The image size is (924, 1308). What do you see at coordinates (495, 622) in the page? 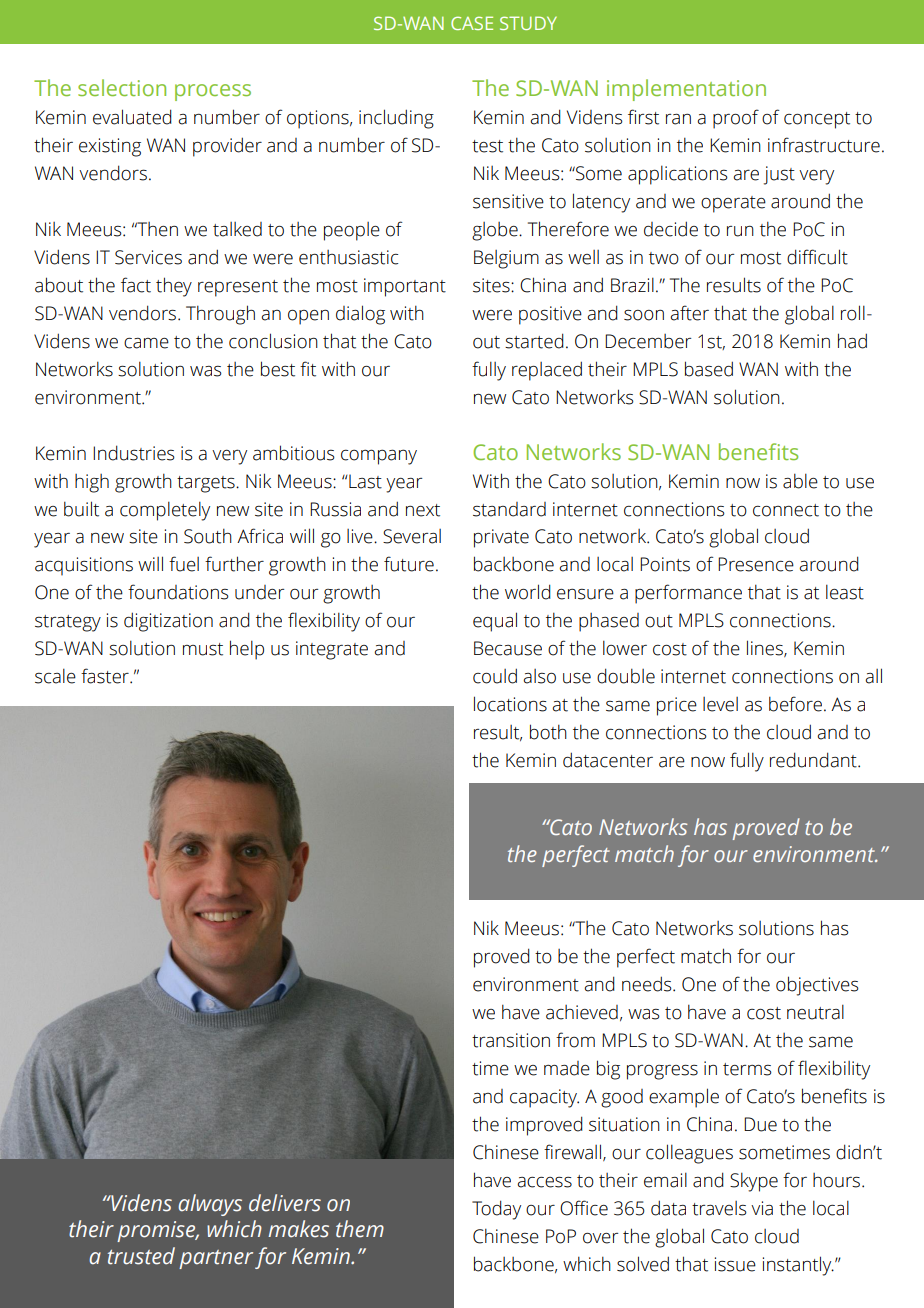
I see `equal` at bounding box center [495, 622].
